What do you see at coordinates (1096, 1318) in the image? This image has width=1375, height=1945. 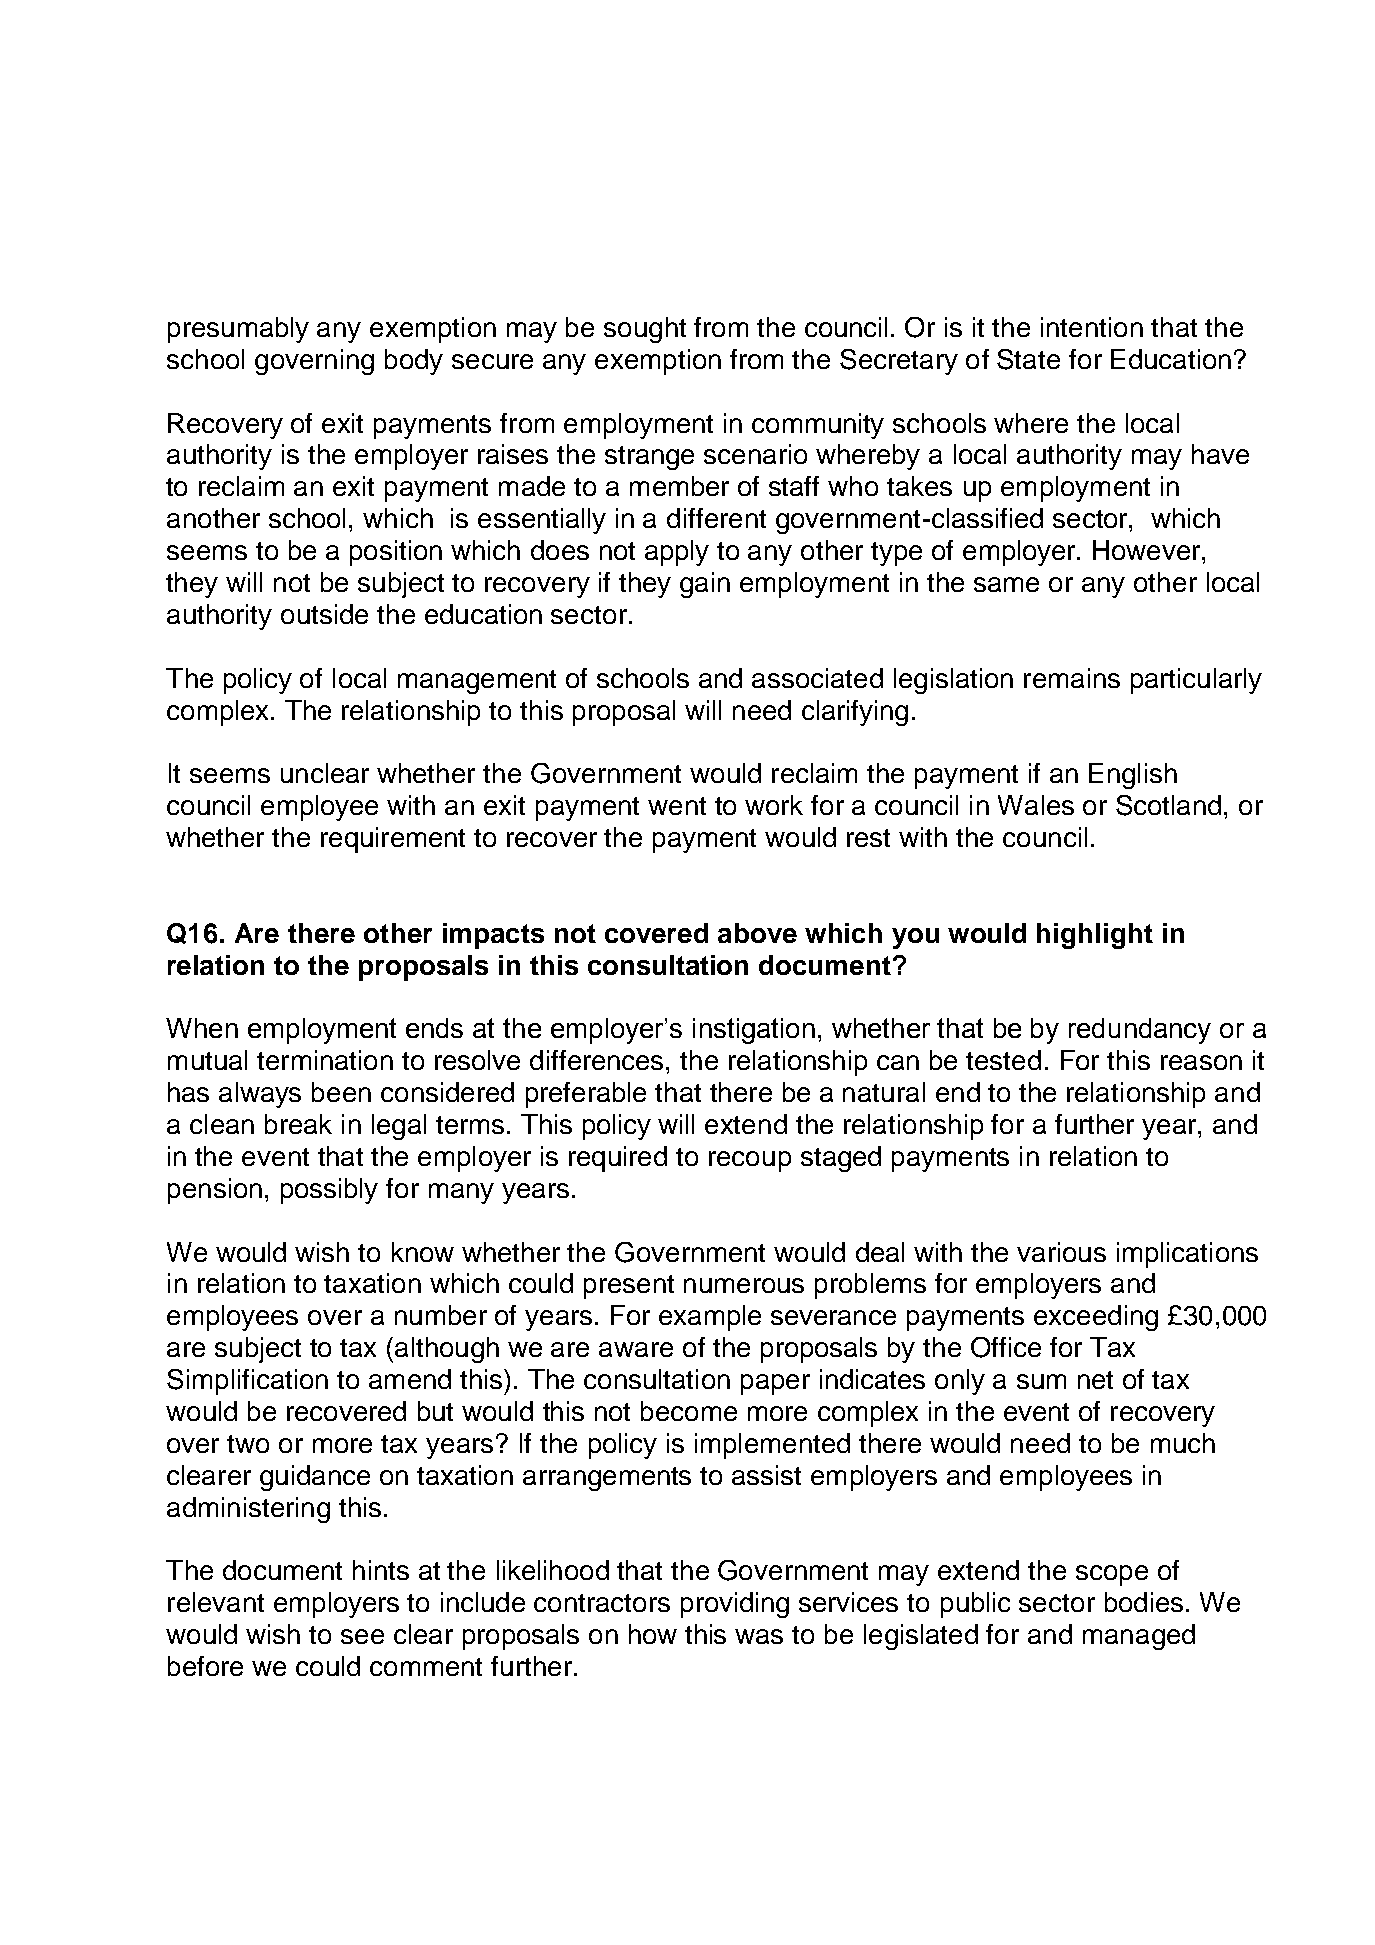 I see `exceeding` at bounding box center [1096, 1318].
